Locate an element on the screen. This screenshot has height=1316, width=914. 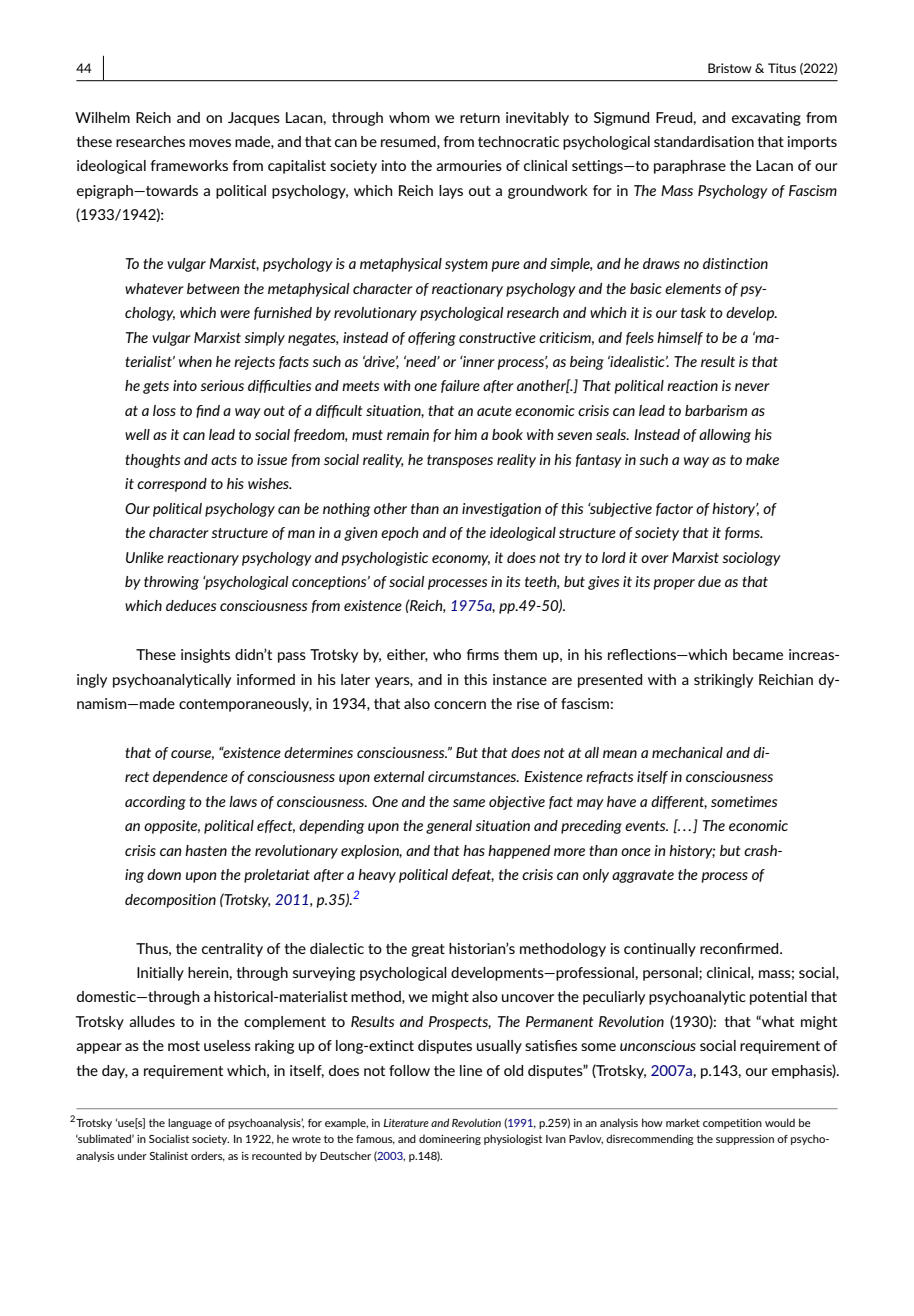
task is located at coordinates (693, 312).
